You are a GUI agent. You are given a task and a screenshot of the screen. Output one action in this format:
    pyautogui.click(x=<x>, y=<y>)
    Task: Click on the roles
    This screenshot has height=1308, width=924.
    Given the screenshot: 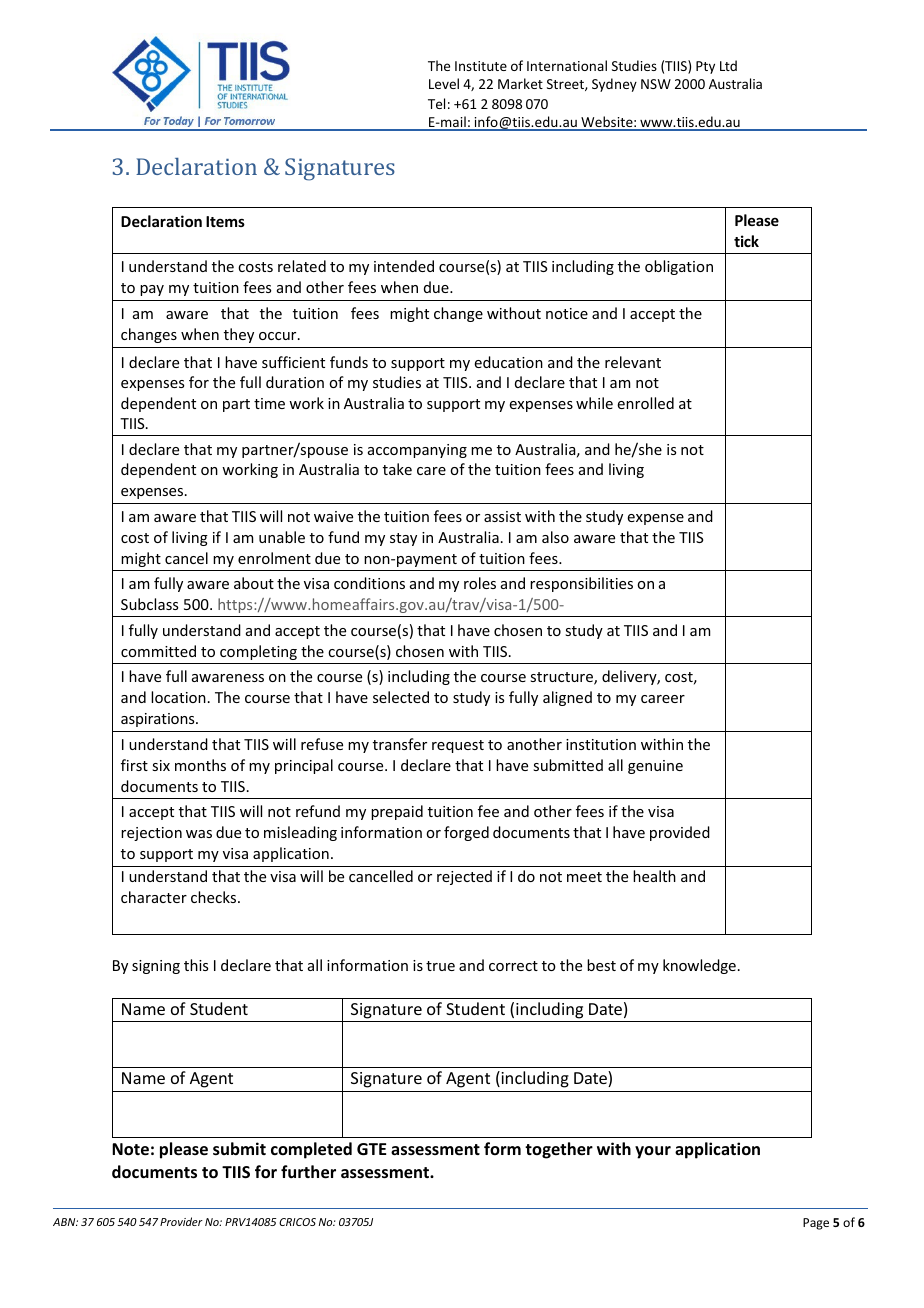 What is the action you would take?
    pyautogui.click(x=480, y=583)
